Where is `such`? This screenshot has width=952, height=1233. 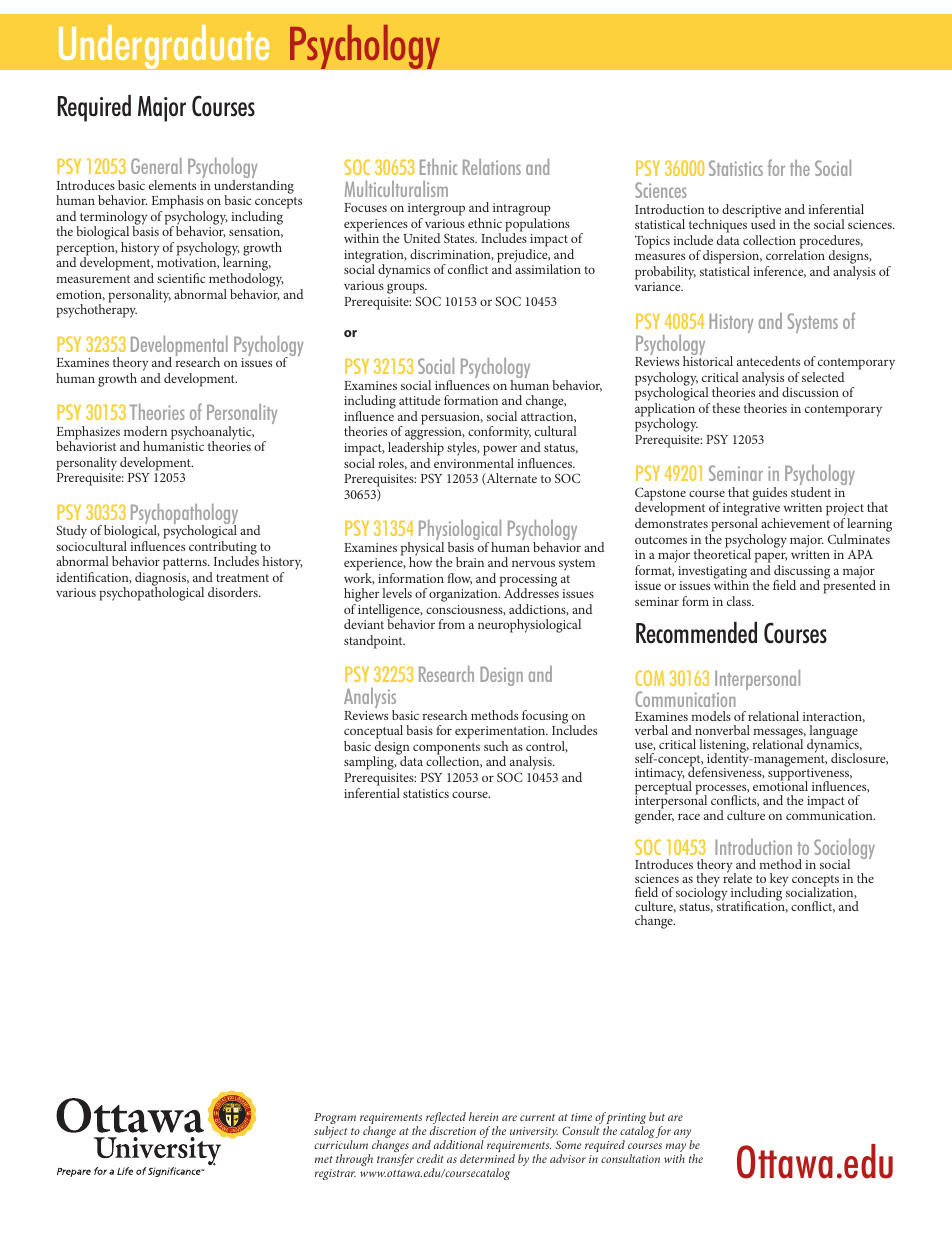
such is located at coordinates (496, 746).
